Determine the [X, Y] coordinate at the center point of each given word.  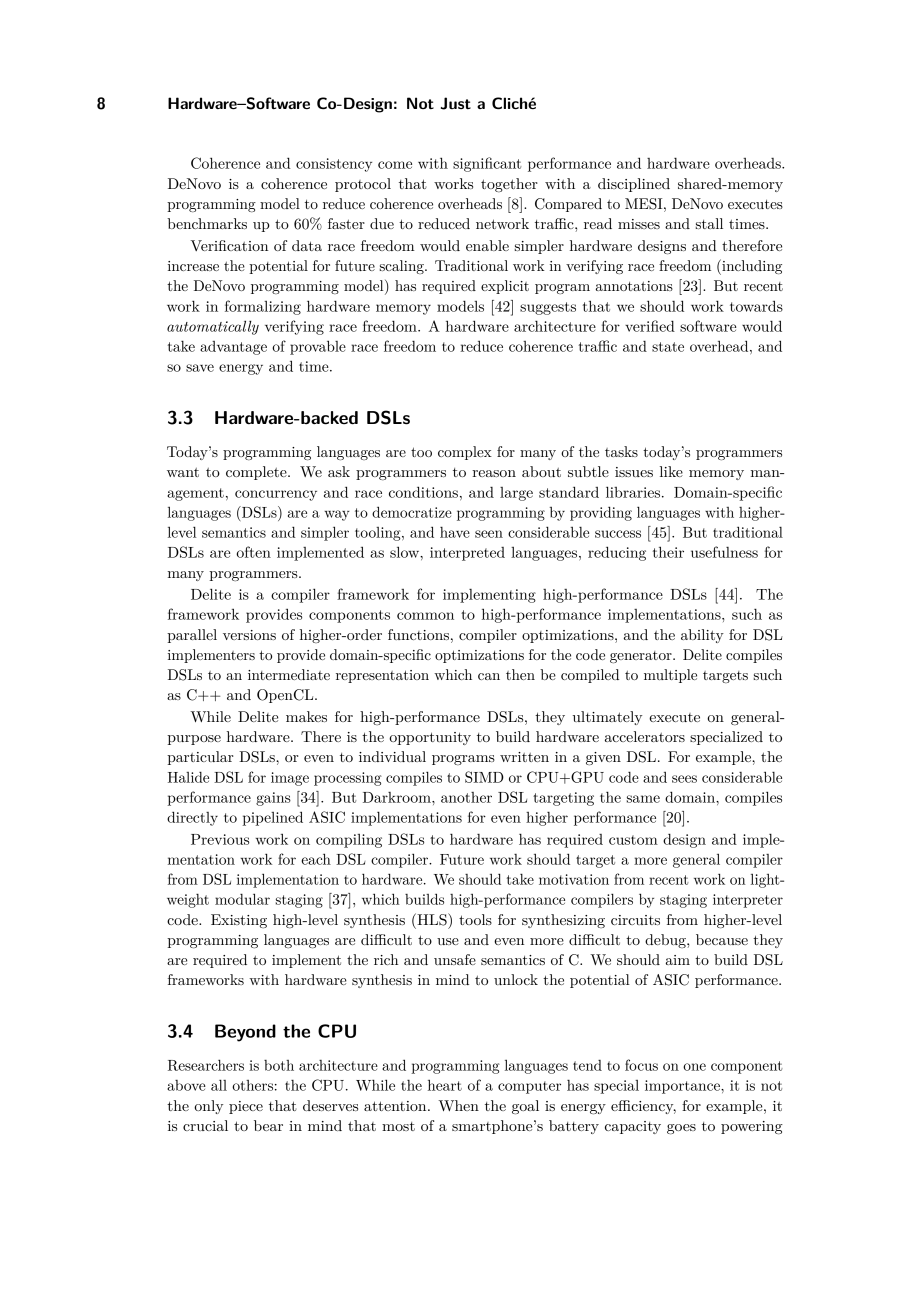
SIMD [484, 777]
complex [465, 453]
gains [273, 799]
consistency [334, 165]
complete [257, 473]
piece [246, 1107]
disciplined [634, 185]
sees [684, 779]
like [671, 471]
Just [456, 103]
